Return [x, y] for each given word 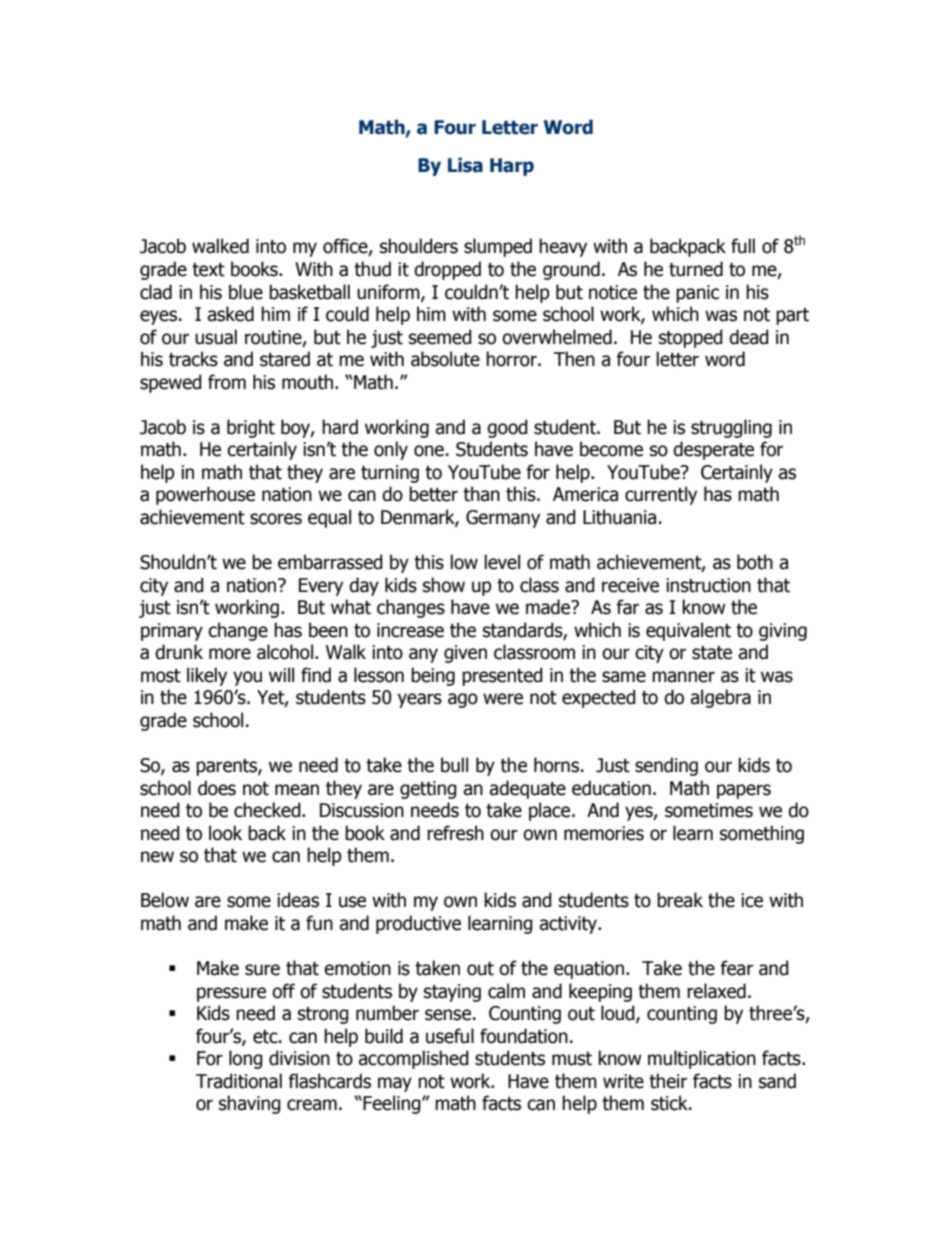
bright [251, 428]
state [712, 653]
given [465, 654]
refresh [455, 833]
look [225, 833]
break [680, 900]
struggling [731, 428]
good [507, 428]
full [743, 246]
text [208, 270]
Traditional [239, 1081]
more [230, 654]
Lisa [465, 165]
